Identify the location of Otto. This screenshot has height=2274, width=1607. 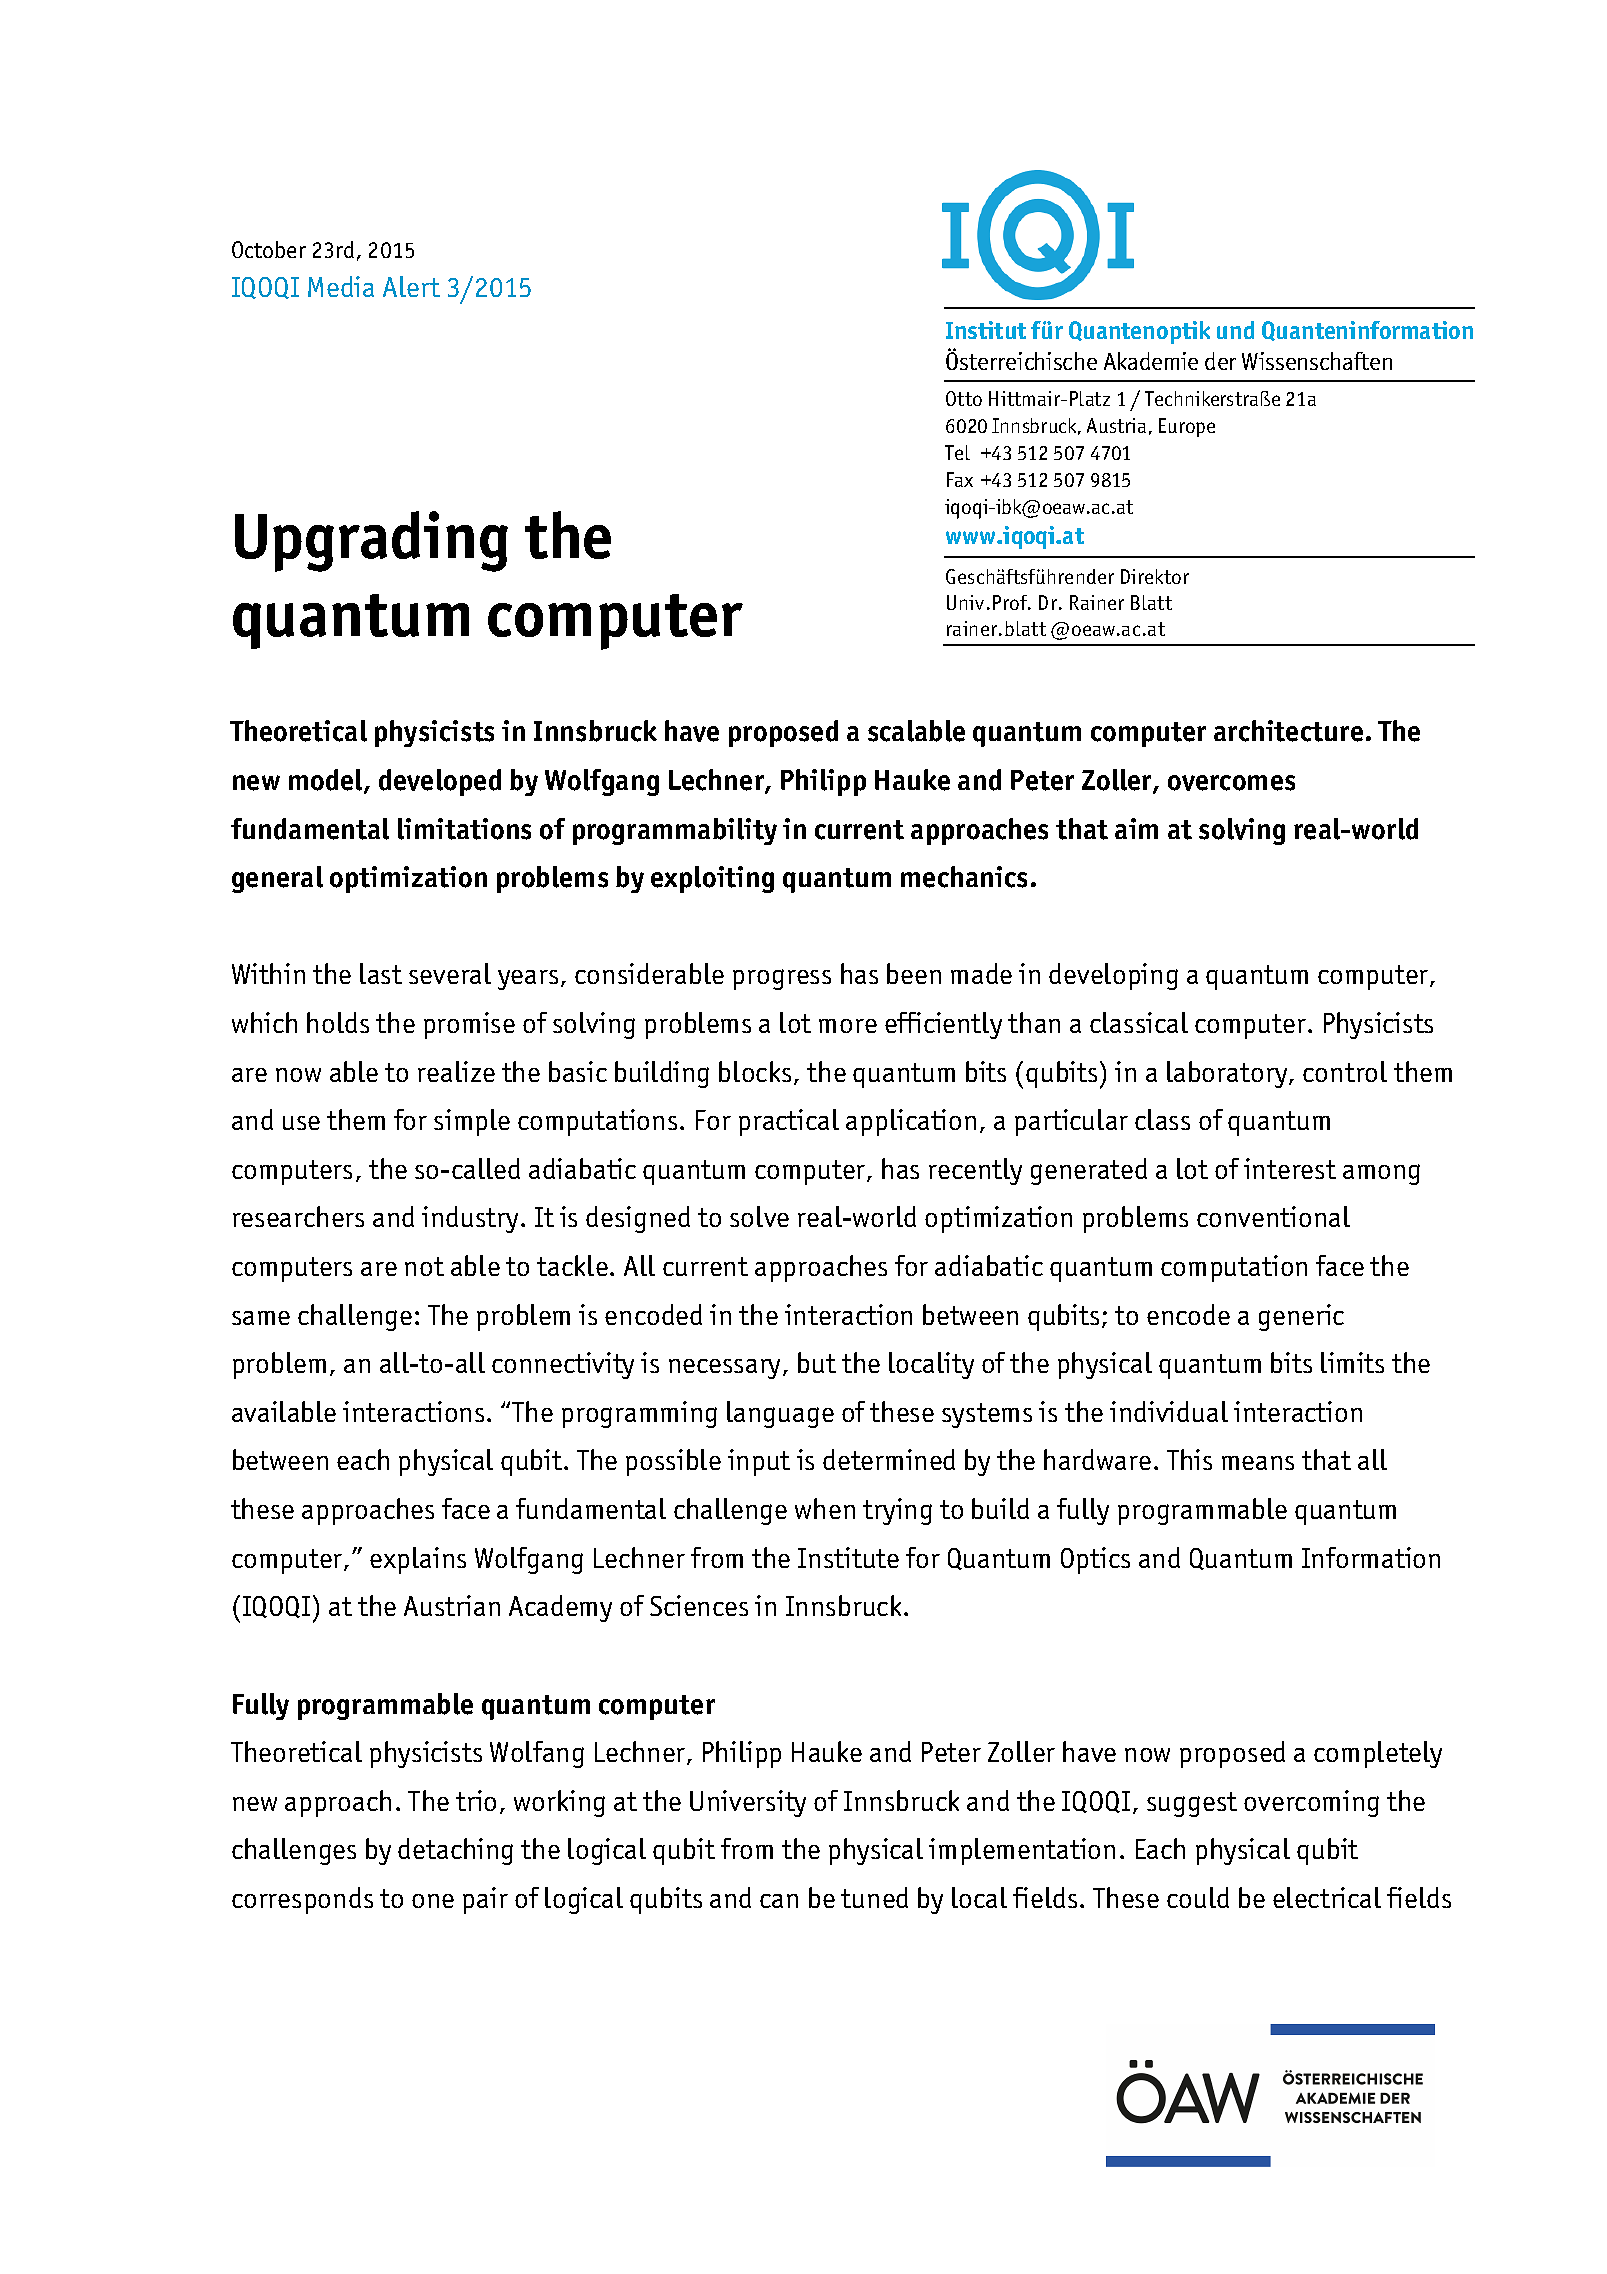
(964, 398).
